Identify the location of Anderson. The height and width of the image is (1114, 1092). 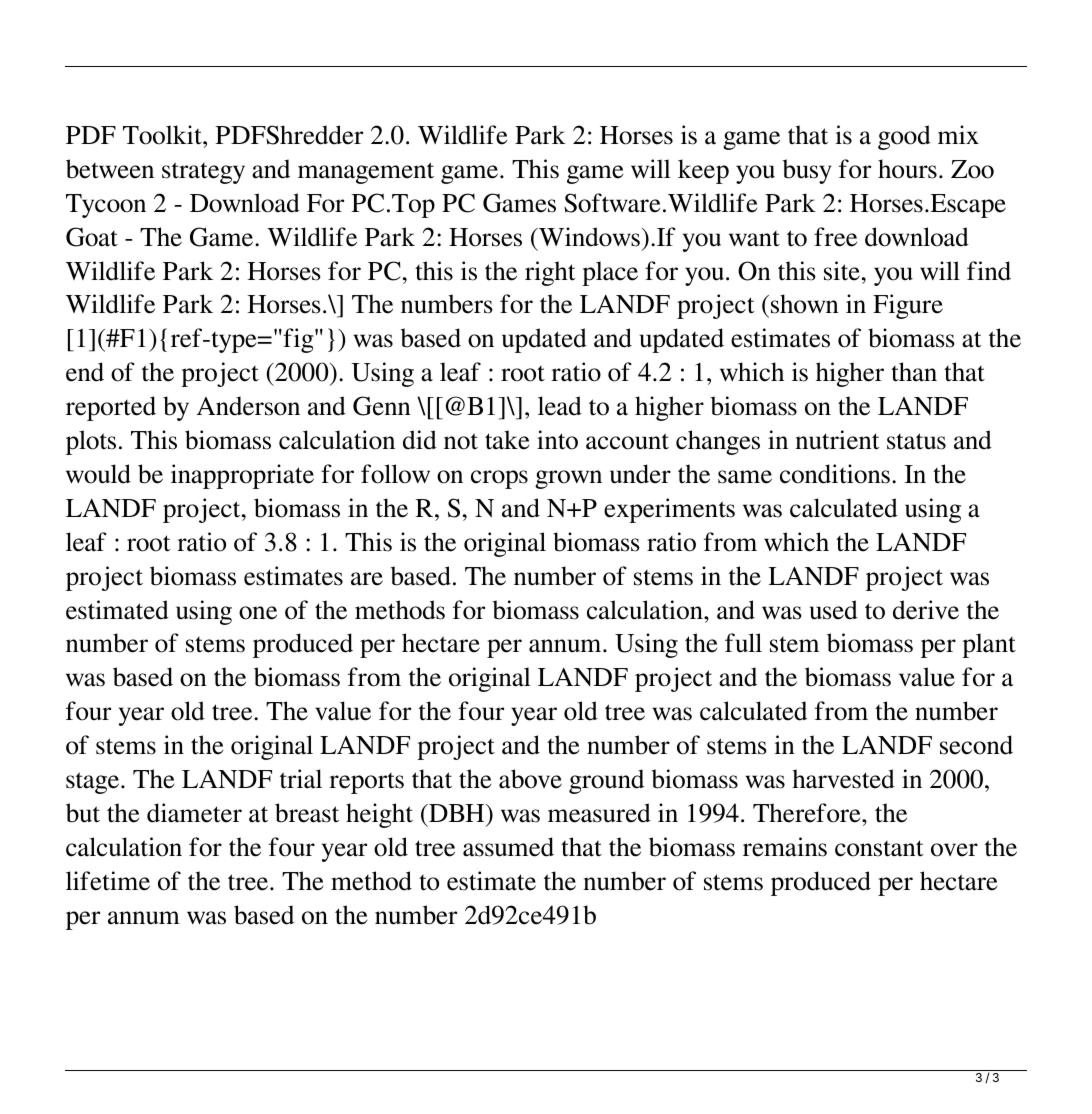
(248, 406).
